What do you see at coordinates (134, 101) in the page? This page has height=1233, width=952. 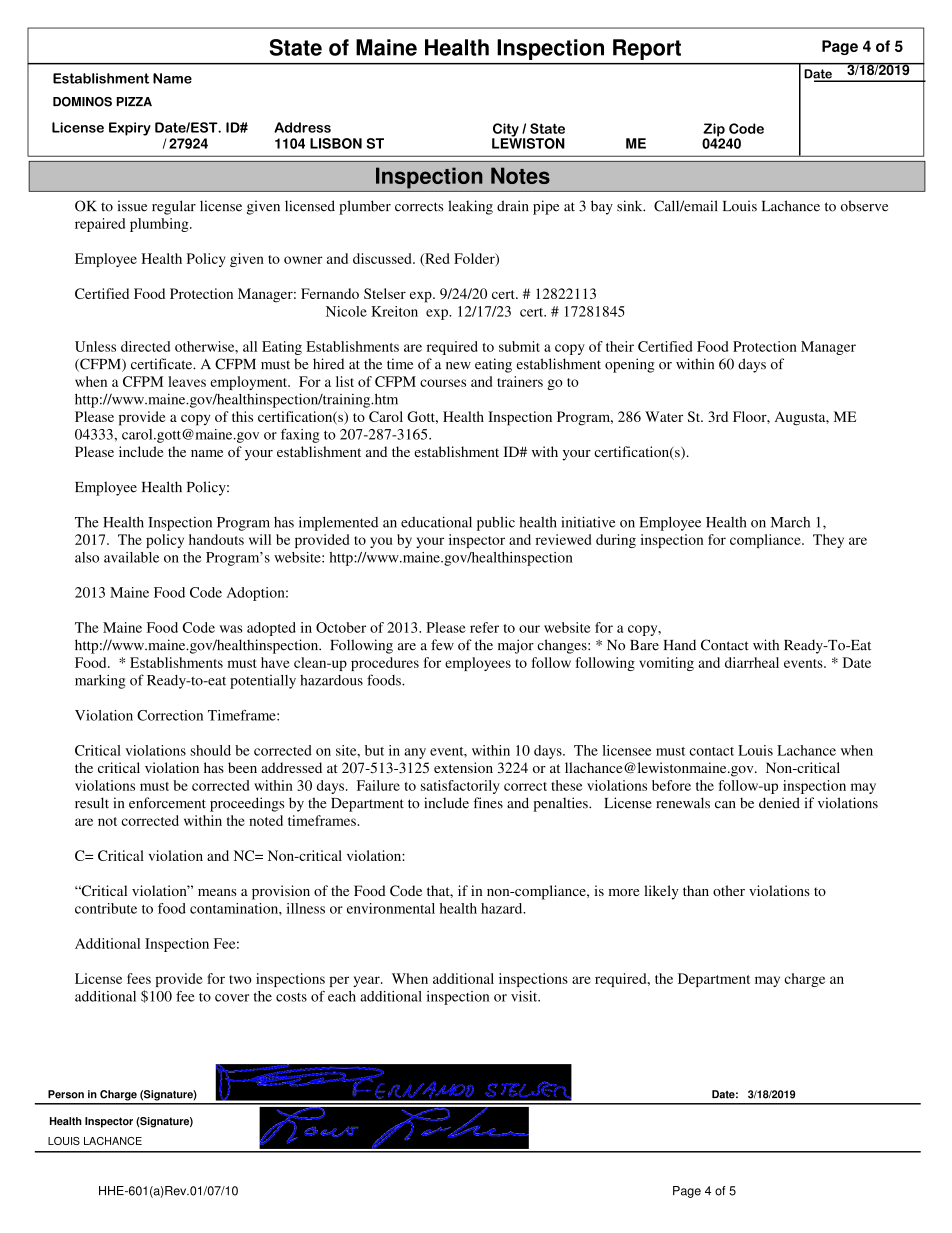 I see `PIZZA` at bounding box center [134, 101].
